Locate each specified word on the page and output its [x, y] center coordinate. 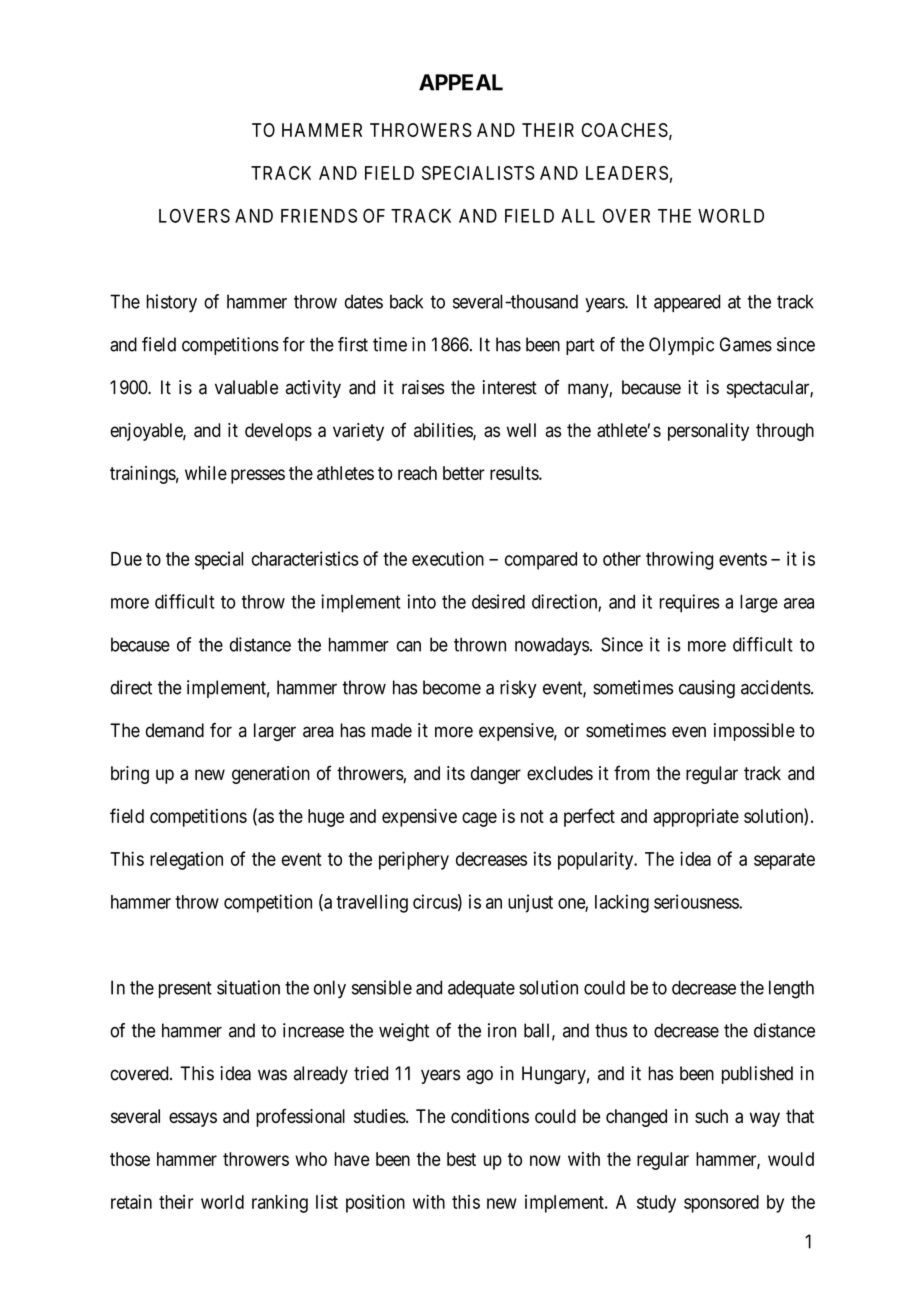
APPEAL [461, 82]
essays [193, 1119]
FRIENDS [319, 216]
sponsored [721, 1204]
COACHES [625, 130]
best [461, 1159]
